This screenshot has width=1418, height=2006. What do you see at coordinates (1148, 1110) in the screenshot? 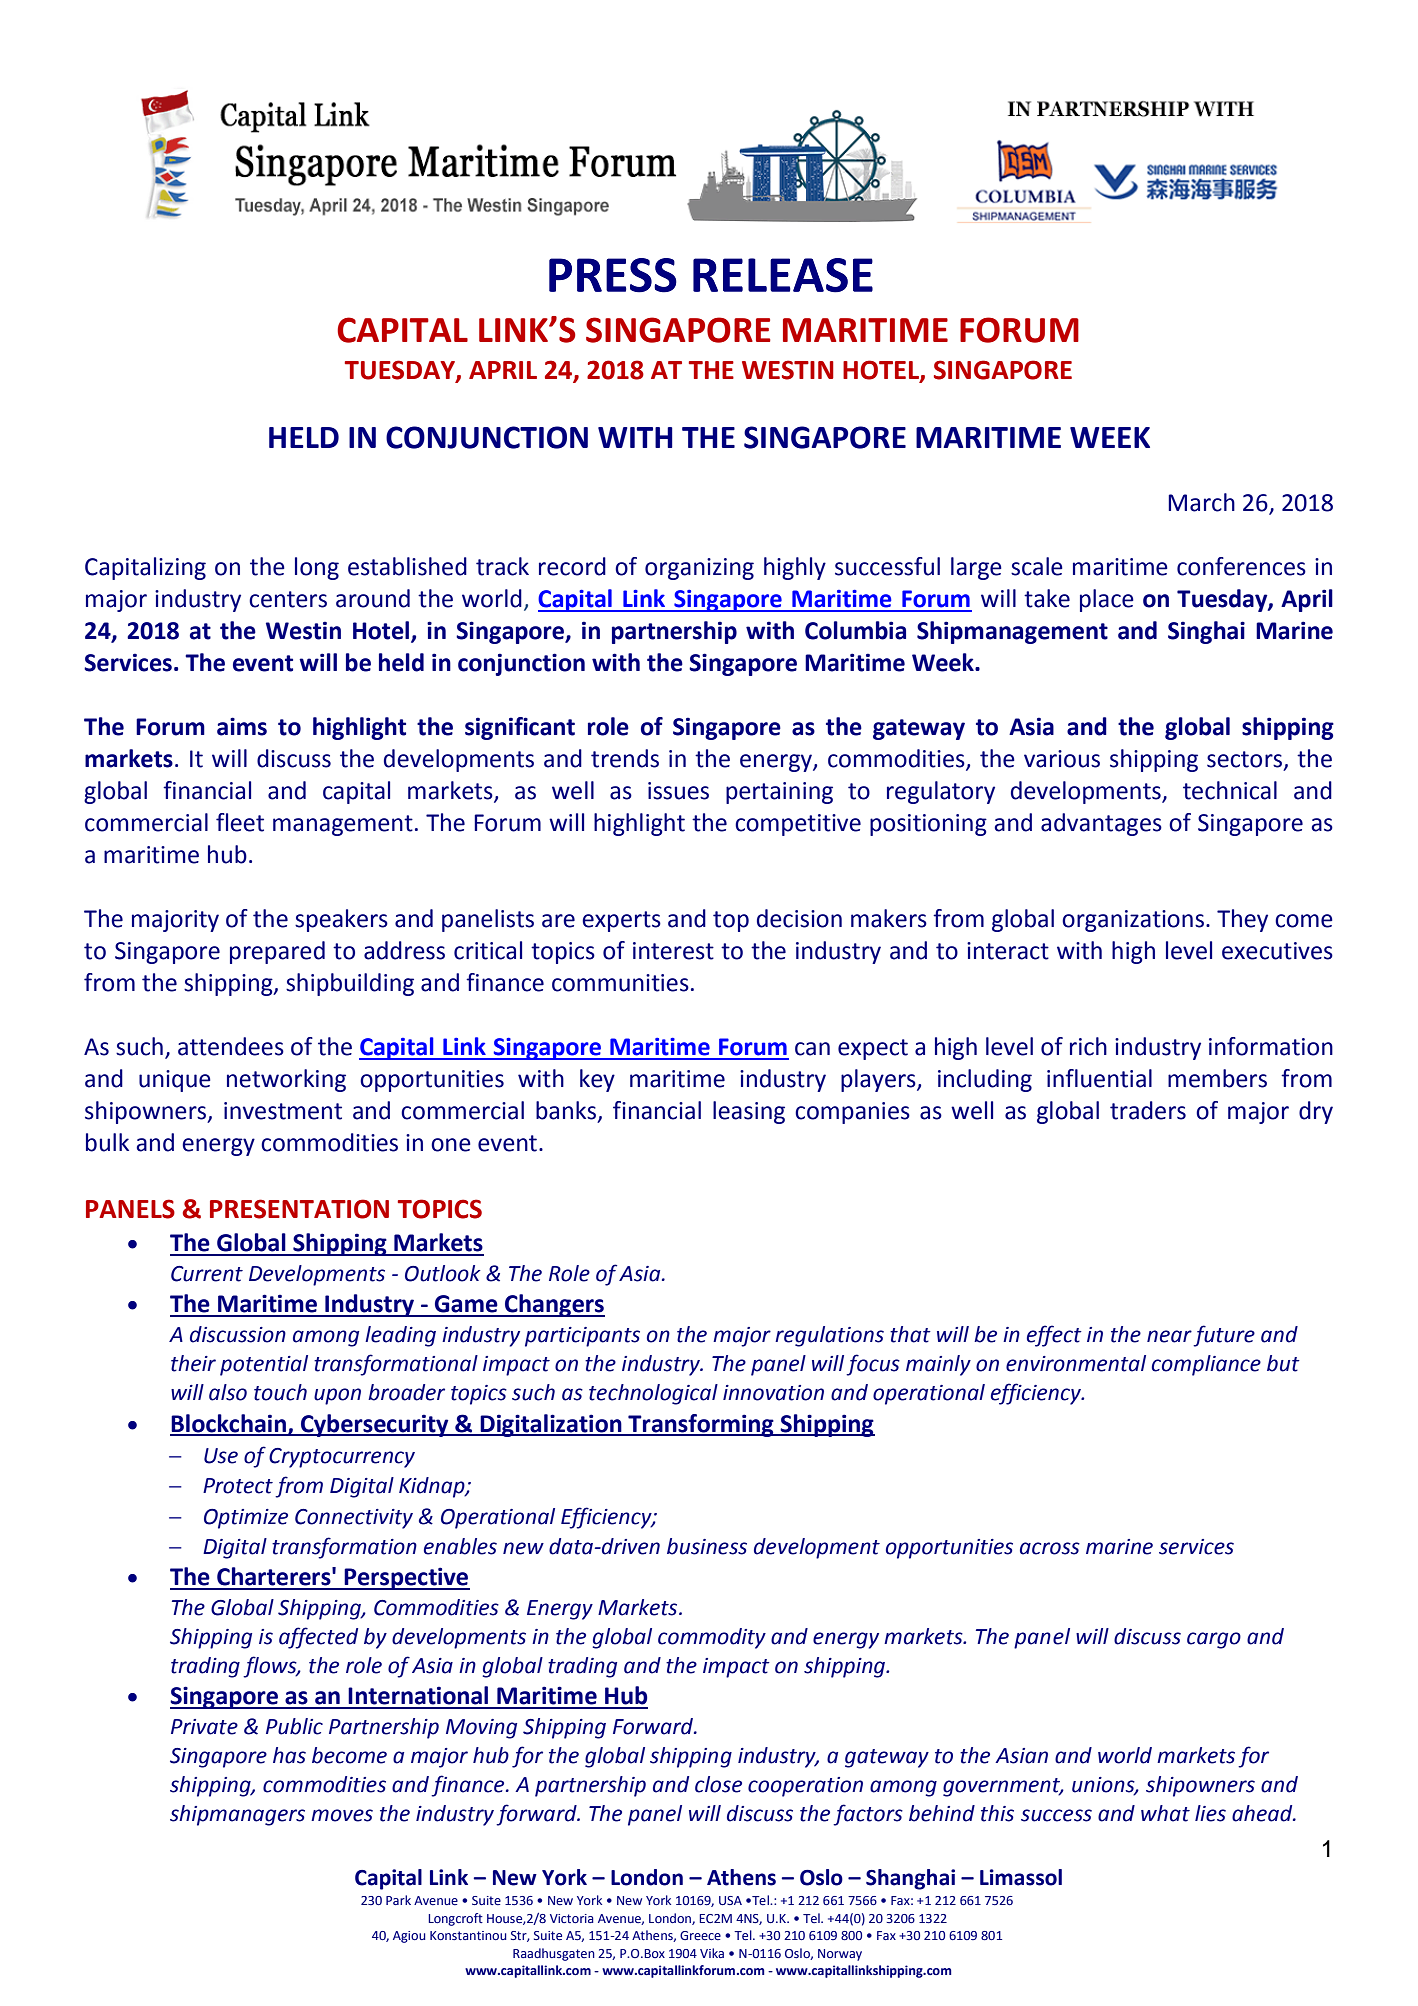
I see `traders` at bounding box center [1148, 1110].
